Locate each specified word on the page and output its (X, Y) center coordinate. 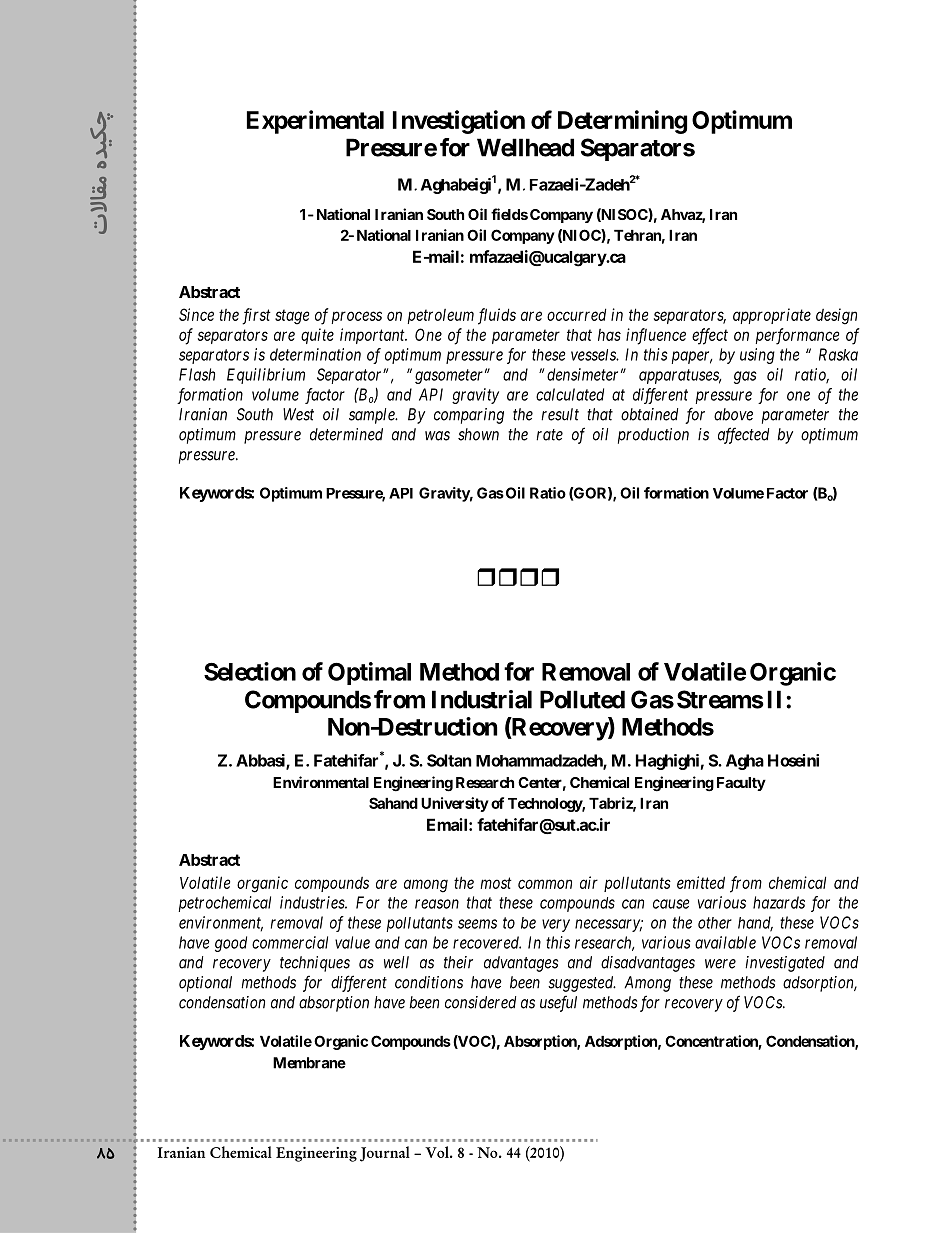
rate (549, 435)
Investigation (459, 122)
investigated (785, 964)
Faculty (741, 784)
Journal (385, 1154)
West (298, 414)
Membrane (309, 1063)
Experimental (315, 122)
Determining (622, 122)
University (455, 804)
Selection (250, 671)
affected (743, 435)
